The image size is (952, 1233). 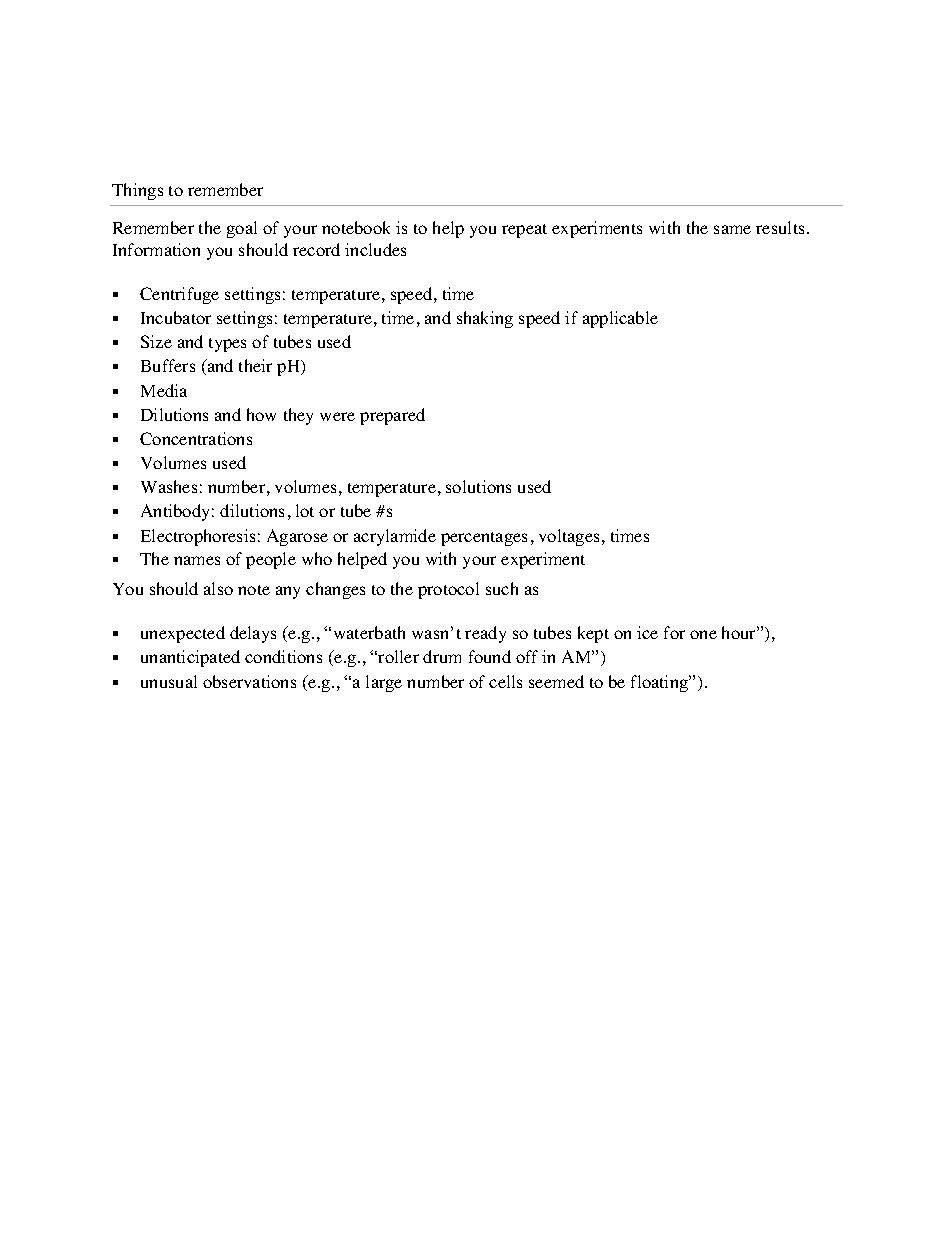 What do you see at coordinates (227, 345) in the image?
I see `types` at bounding box center [227, 345].
